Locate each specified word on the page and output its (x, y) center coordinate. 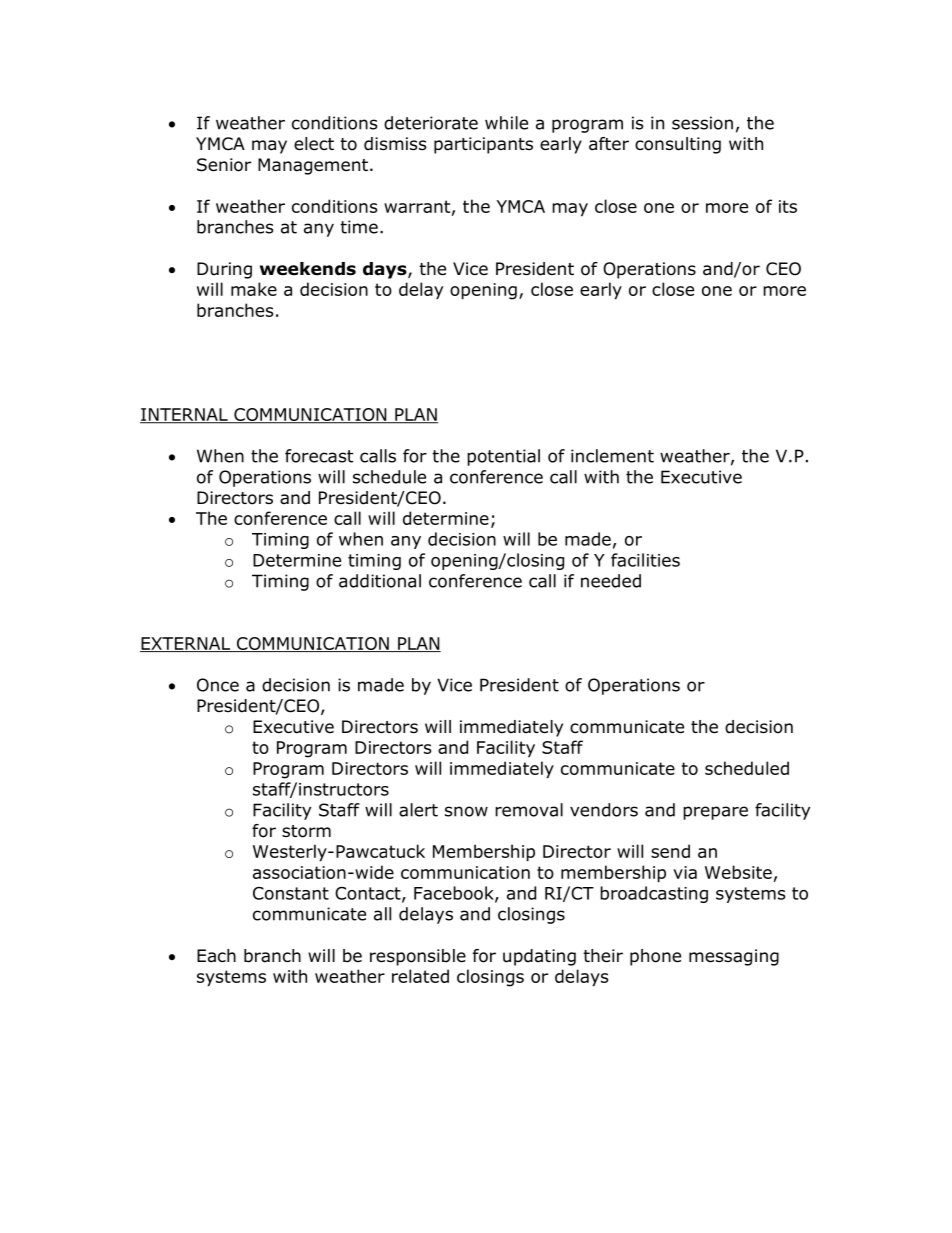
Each (216, 956)
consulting (678, 145)
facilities (645, 560)
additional (380, 581)
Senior (224, 165)
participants (483, 145)
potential (503, 457)
